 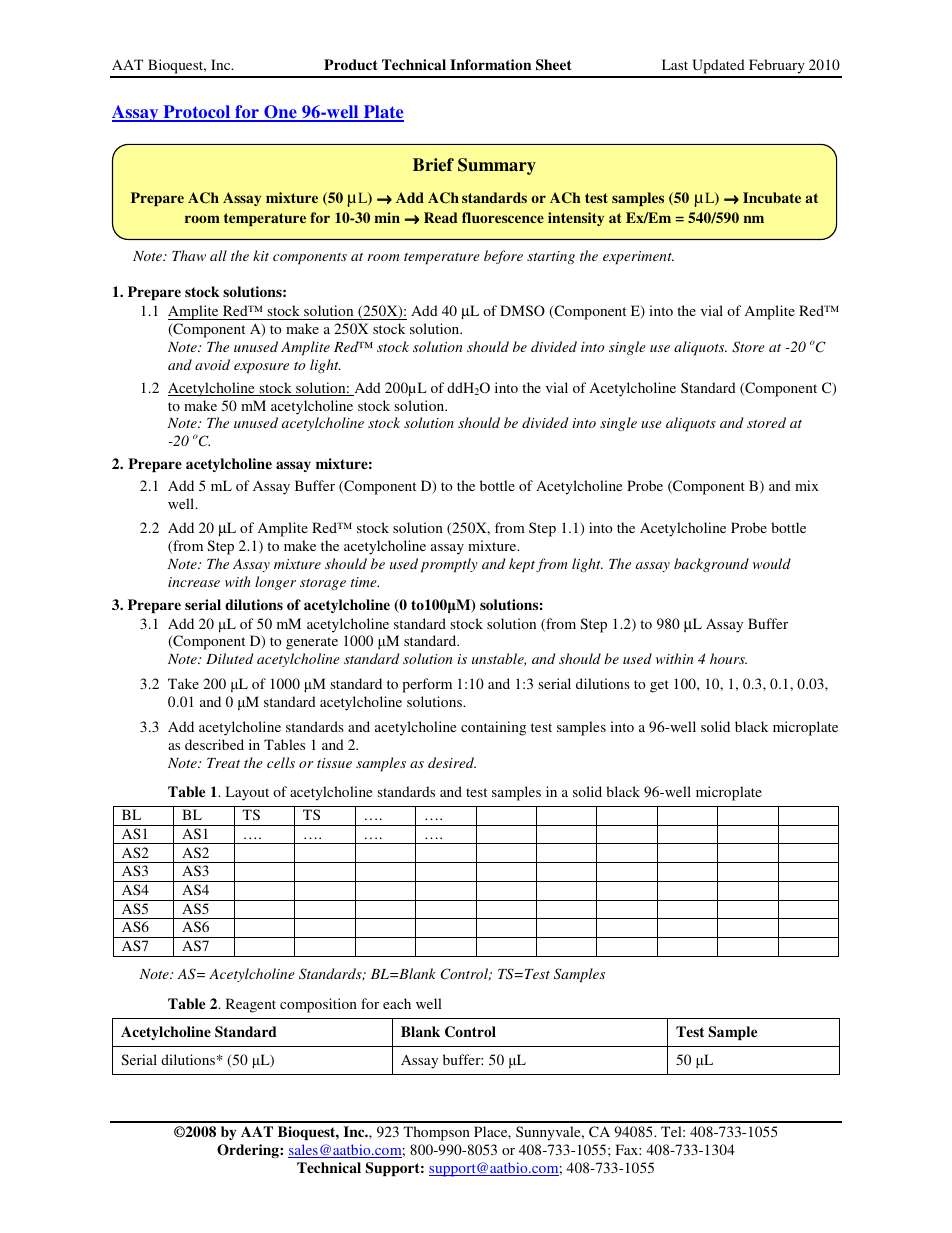 I want to click on Protocol, so click(x=197, y=113).
